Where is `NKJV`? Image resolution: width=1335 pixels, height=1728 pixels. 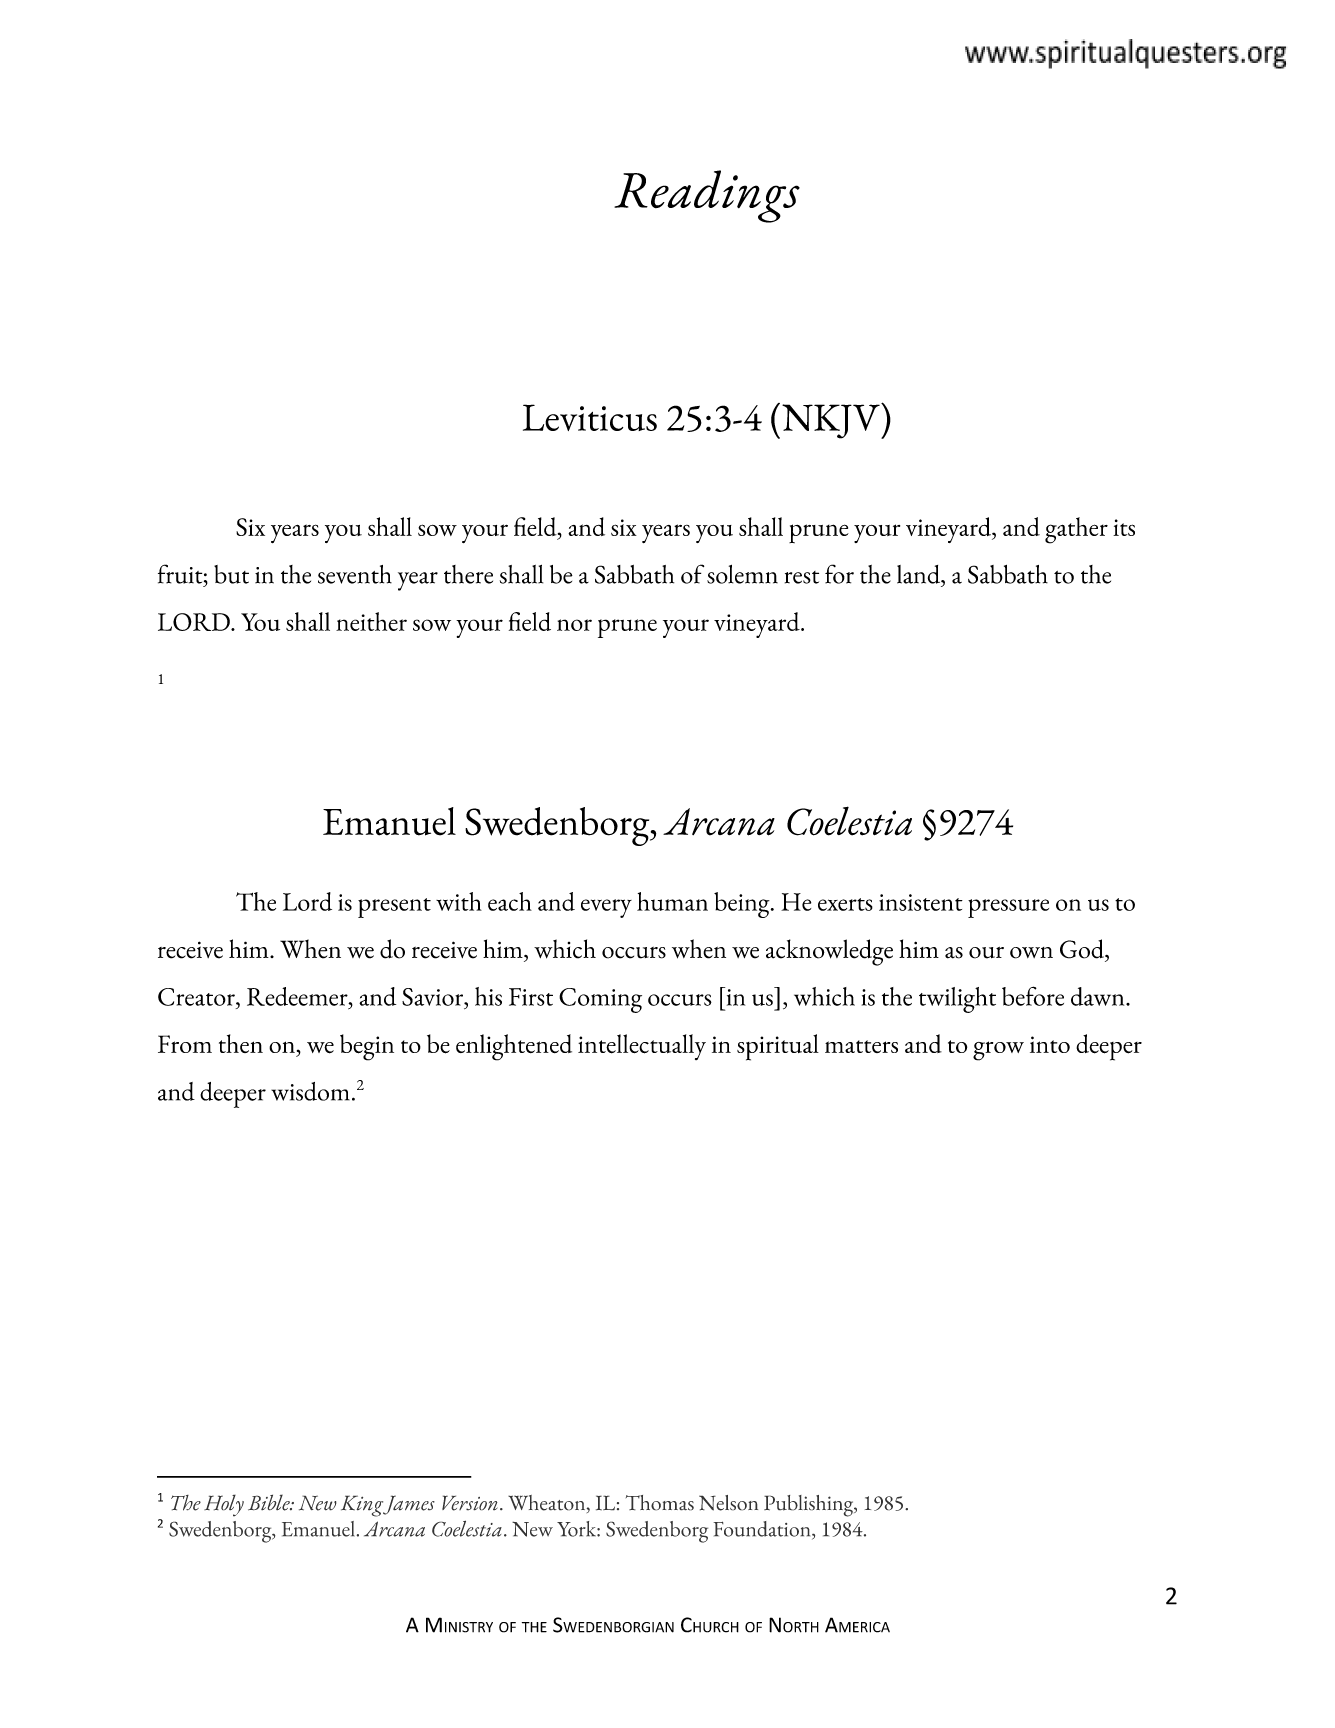
NKJV is located at coordinates (832, 421).
